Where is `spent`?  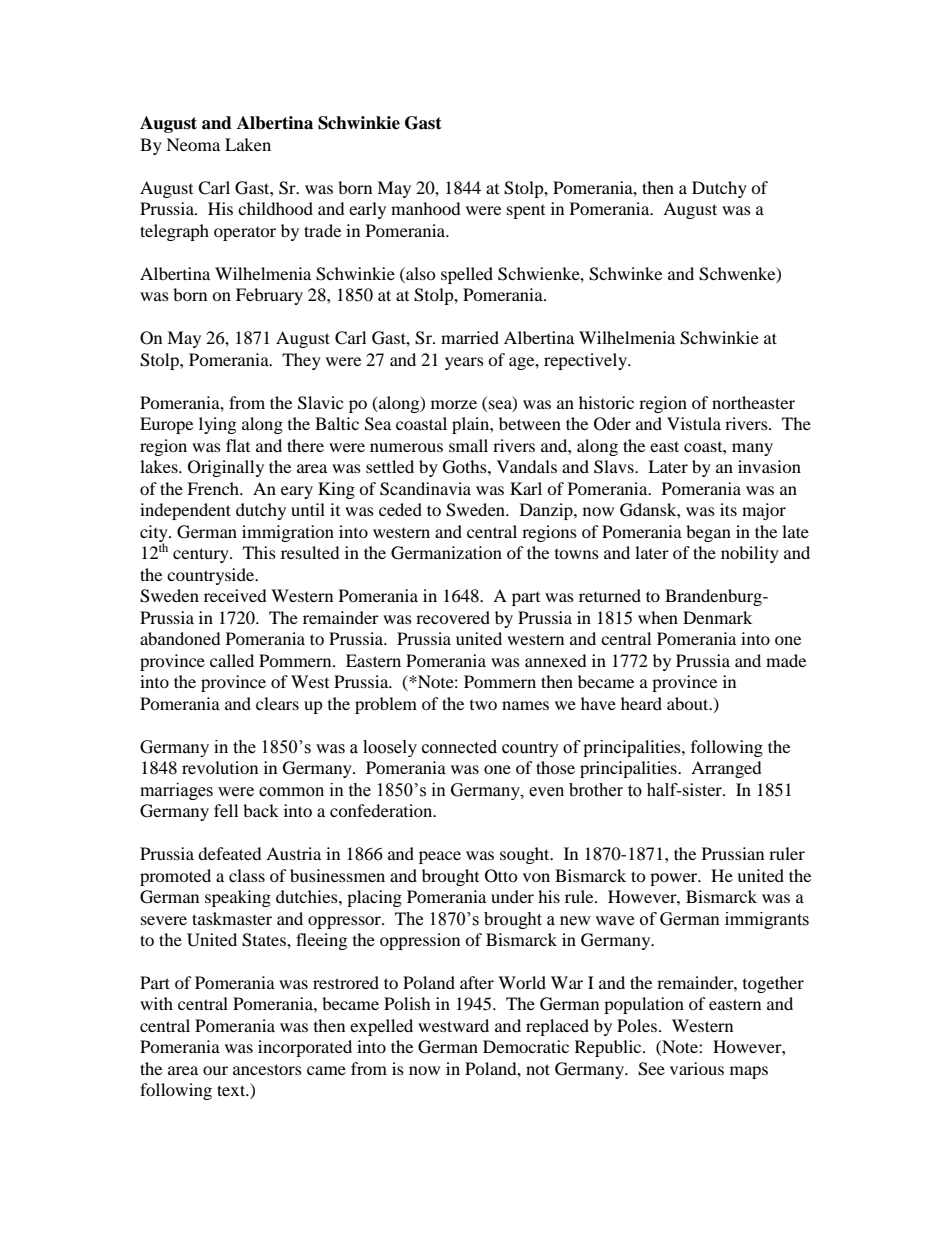 spent is located at coordinates (526, 212).
